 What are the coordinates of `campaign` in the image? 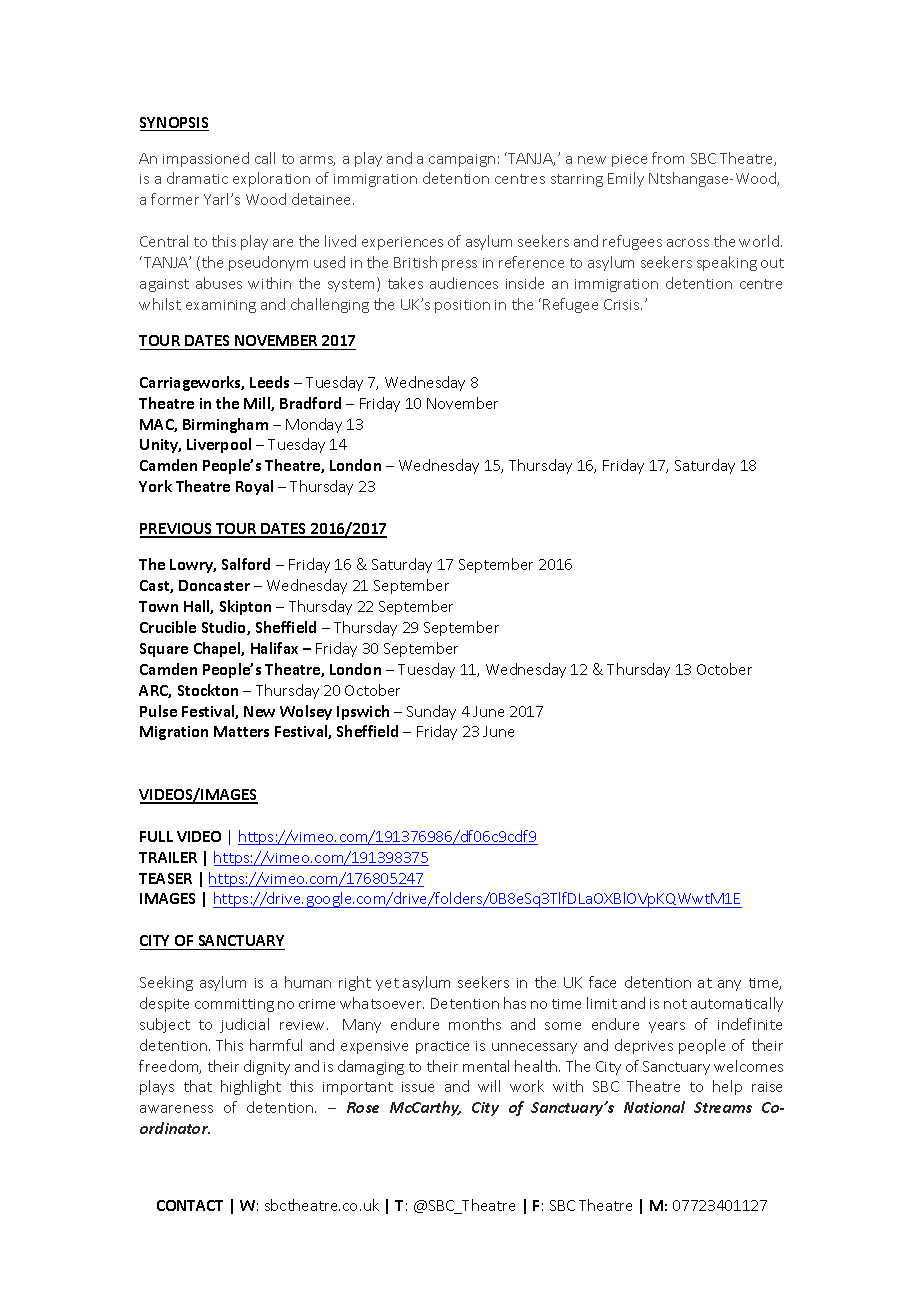 It's located at (462, 160).
